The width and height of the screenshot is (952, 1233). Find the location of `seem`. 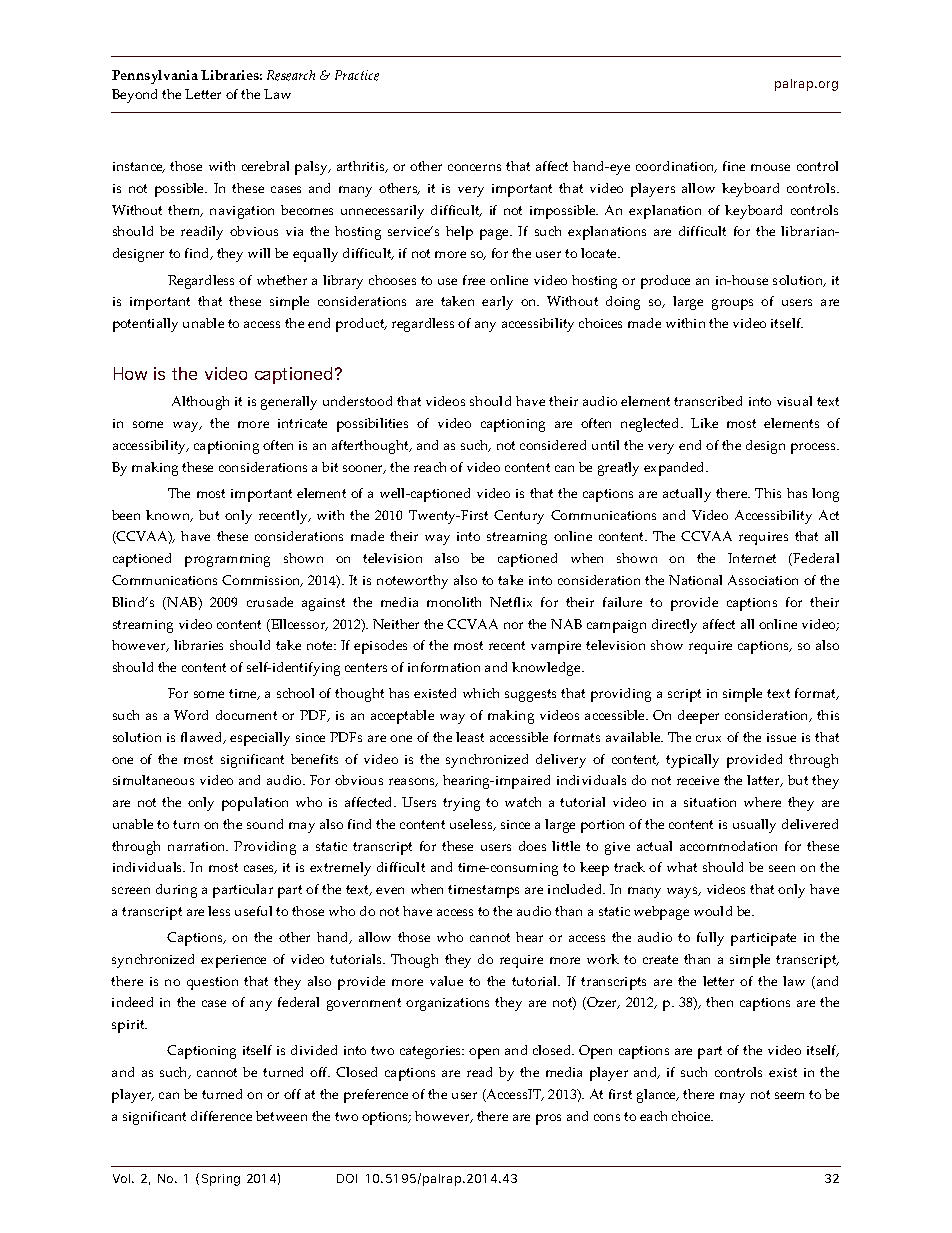

seem is located at coordinates (789, 1095).
